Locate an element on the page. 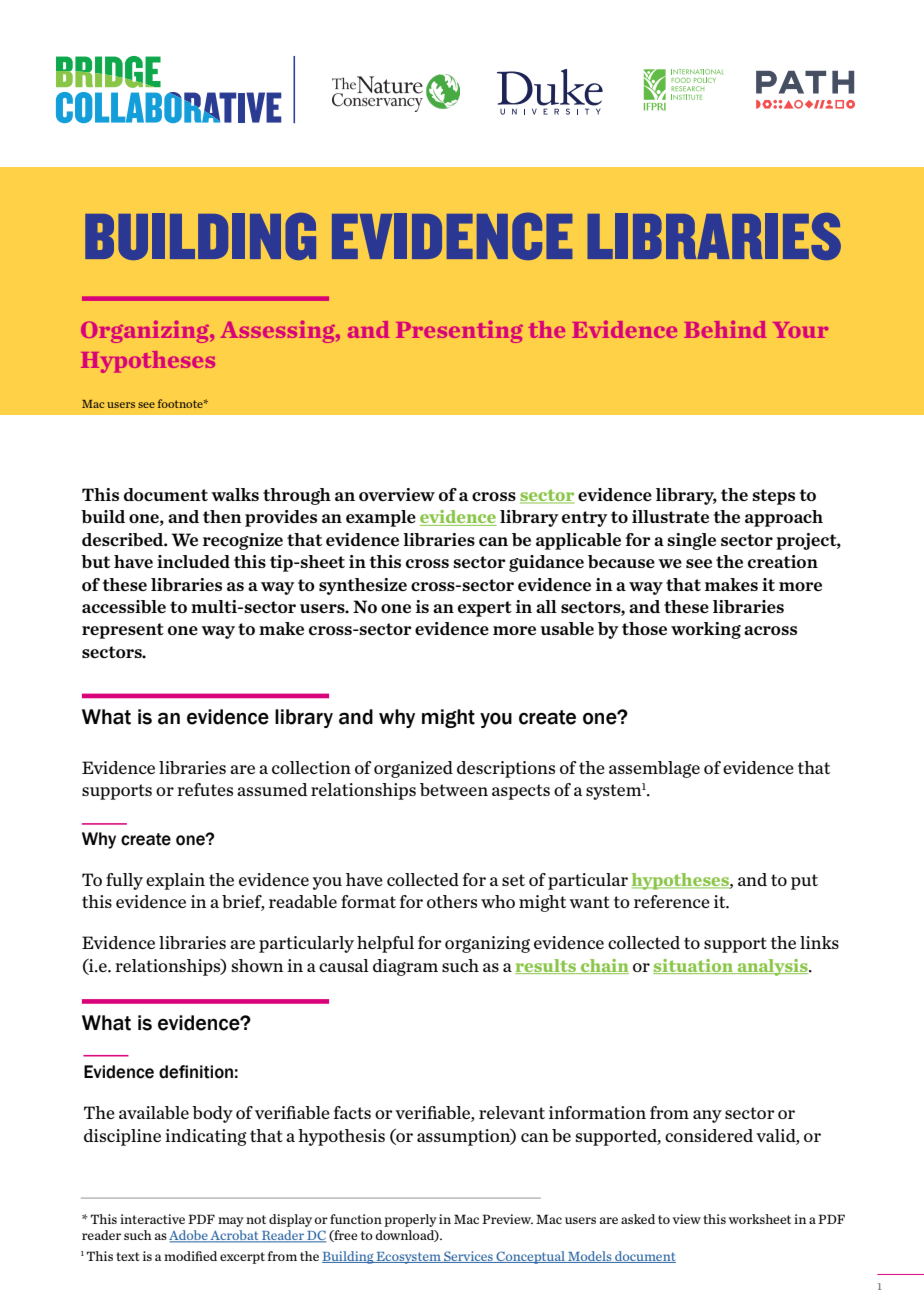 Image resolution: width=924 pixels, height=1308 pixels. between is located at coordinates (454, 789).
